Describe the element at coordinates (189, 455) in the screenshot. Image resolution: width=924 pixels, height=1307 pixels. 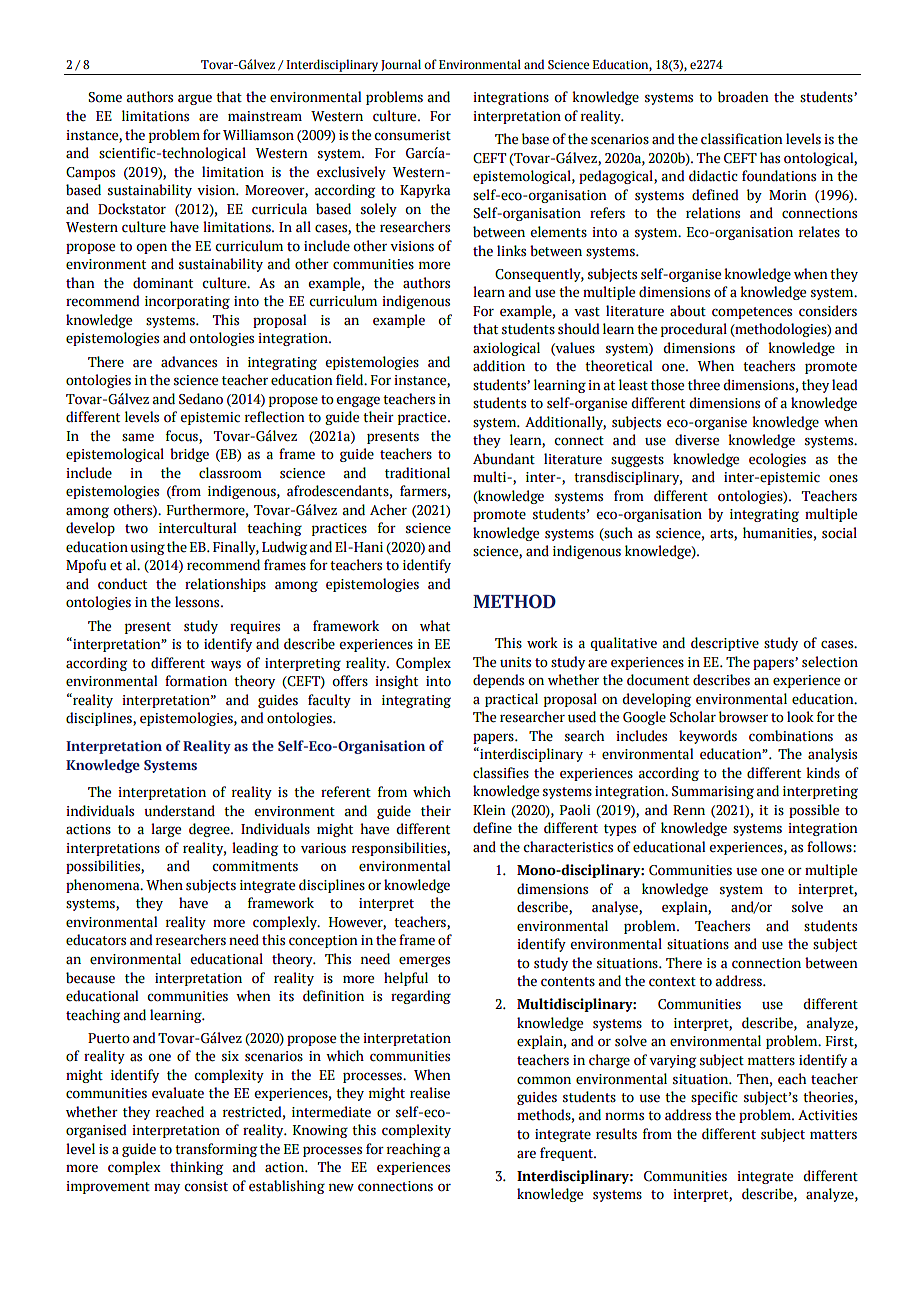
I see `bridge` at that location.
